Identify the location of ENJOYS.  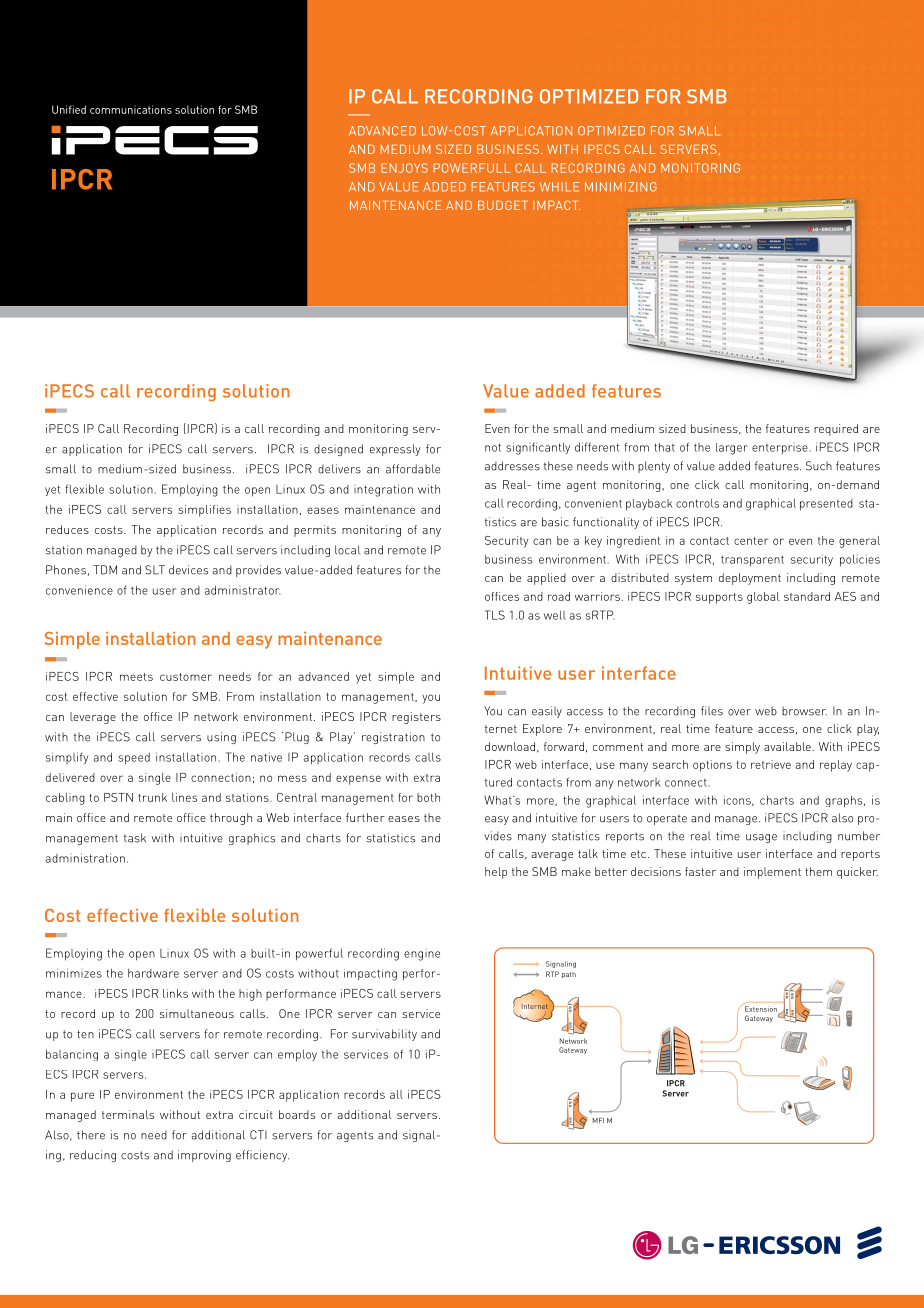
(404, 168).
